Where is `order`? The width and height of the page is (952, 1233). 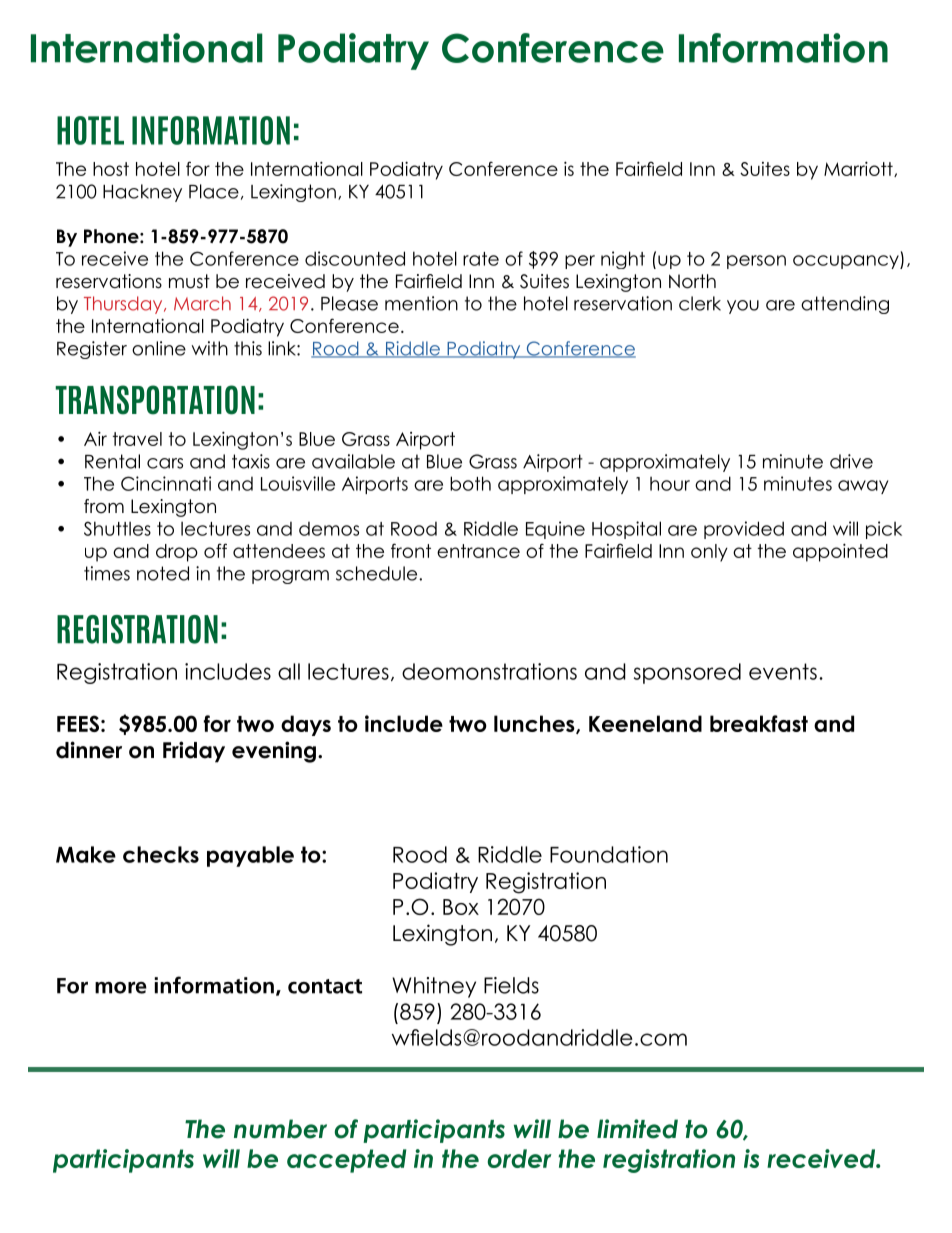 order is located at coordinates (520, 1158).
